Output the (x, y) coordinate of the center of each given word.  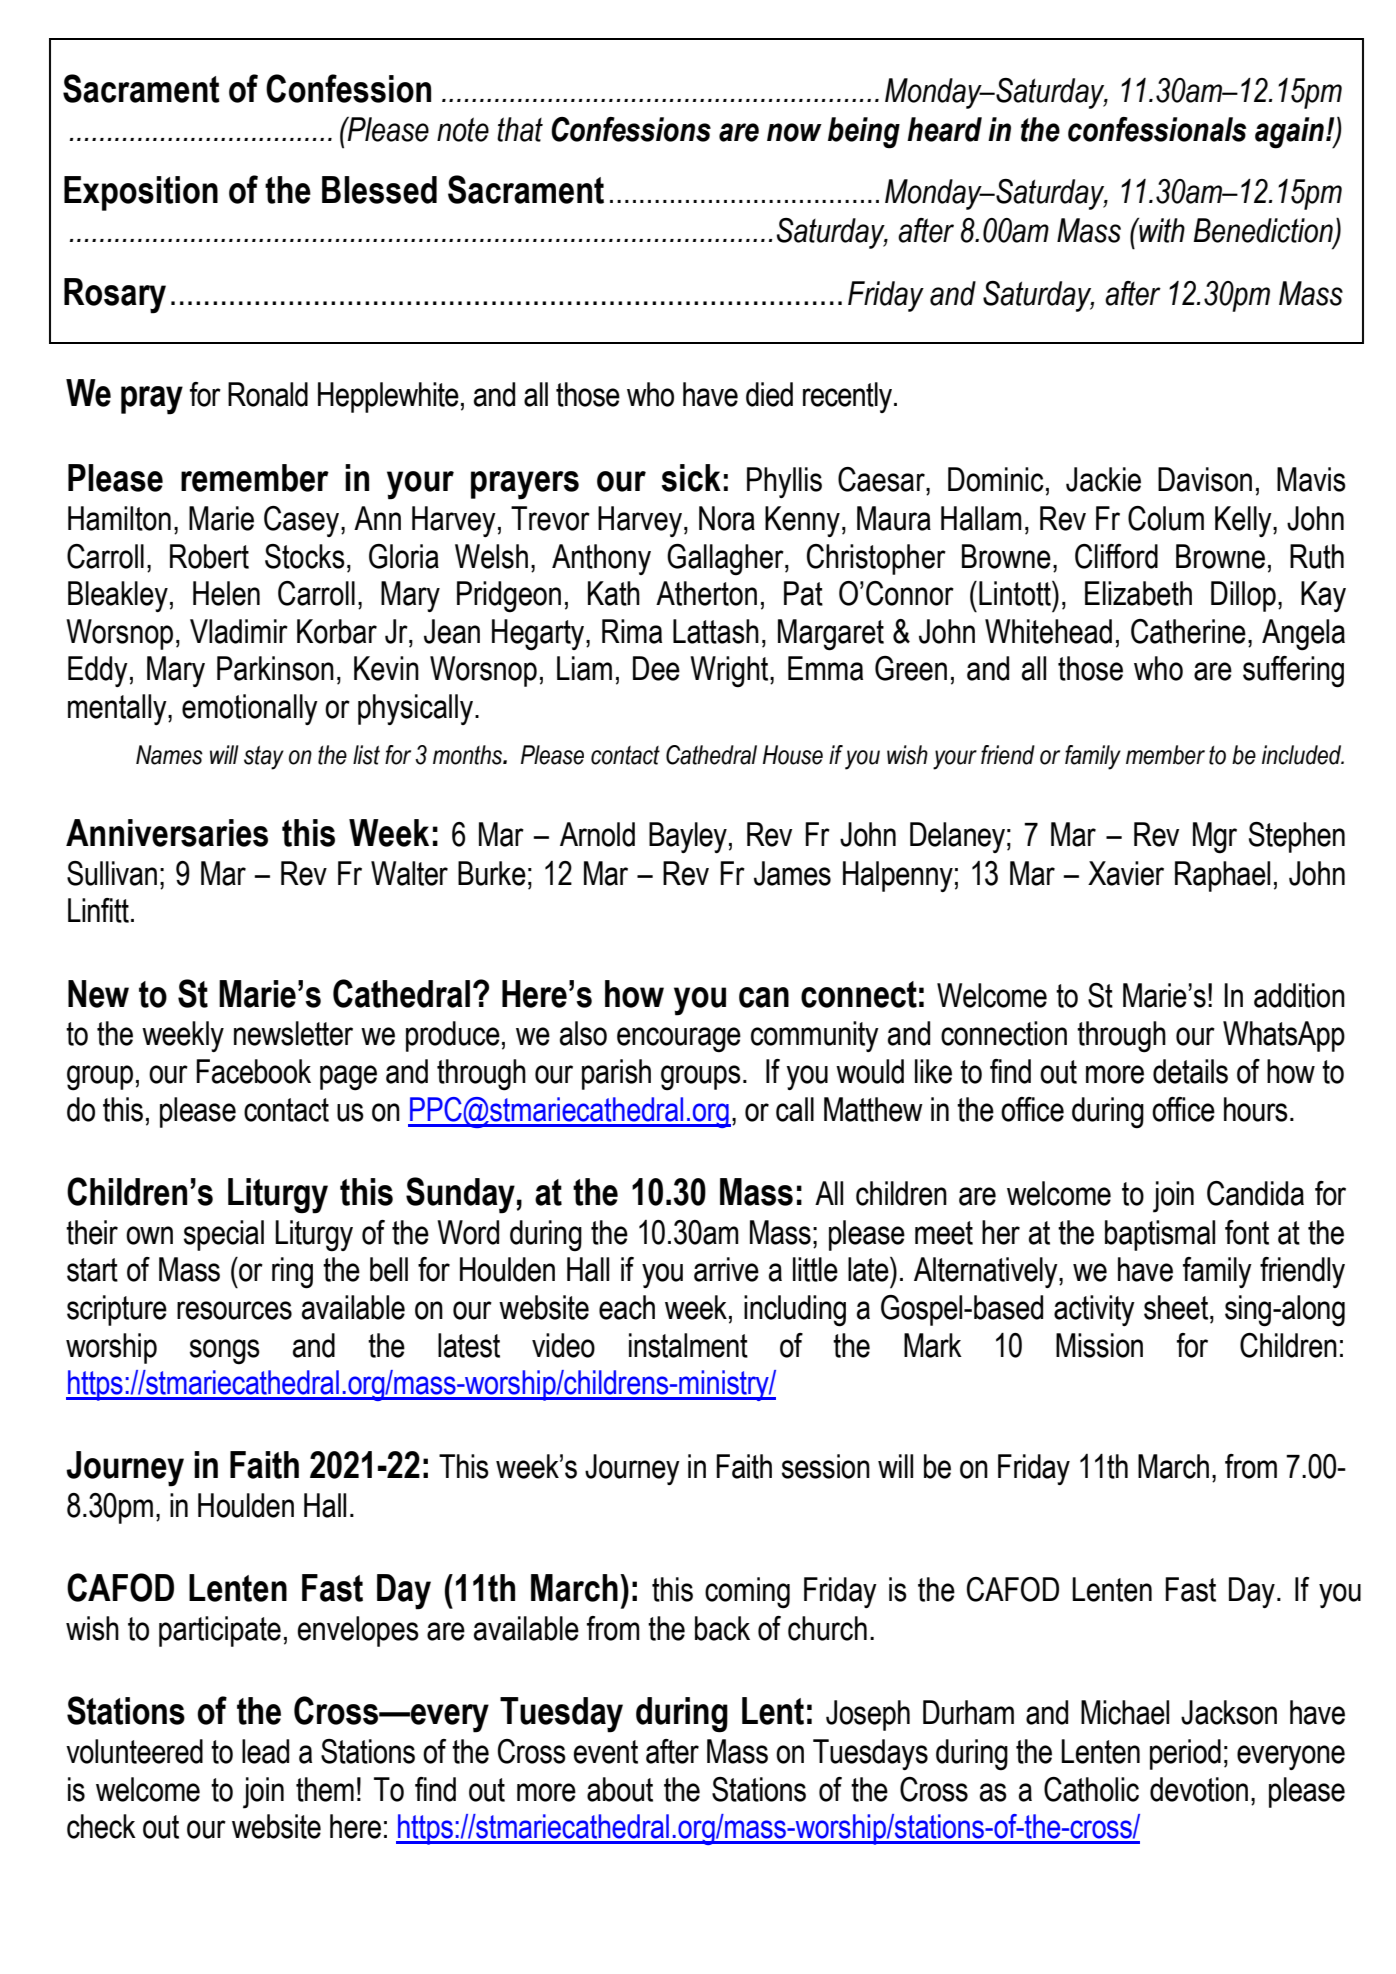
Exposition (141, 193)
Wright (730, 672)
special (224, 1235)
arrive (726, 1269)
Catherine (1188, 631)
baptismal (1160, 1235)
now (794, 132)
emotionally (250, 709)
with (1161, 230)
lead (265, 1751)
